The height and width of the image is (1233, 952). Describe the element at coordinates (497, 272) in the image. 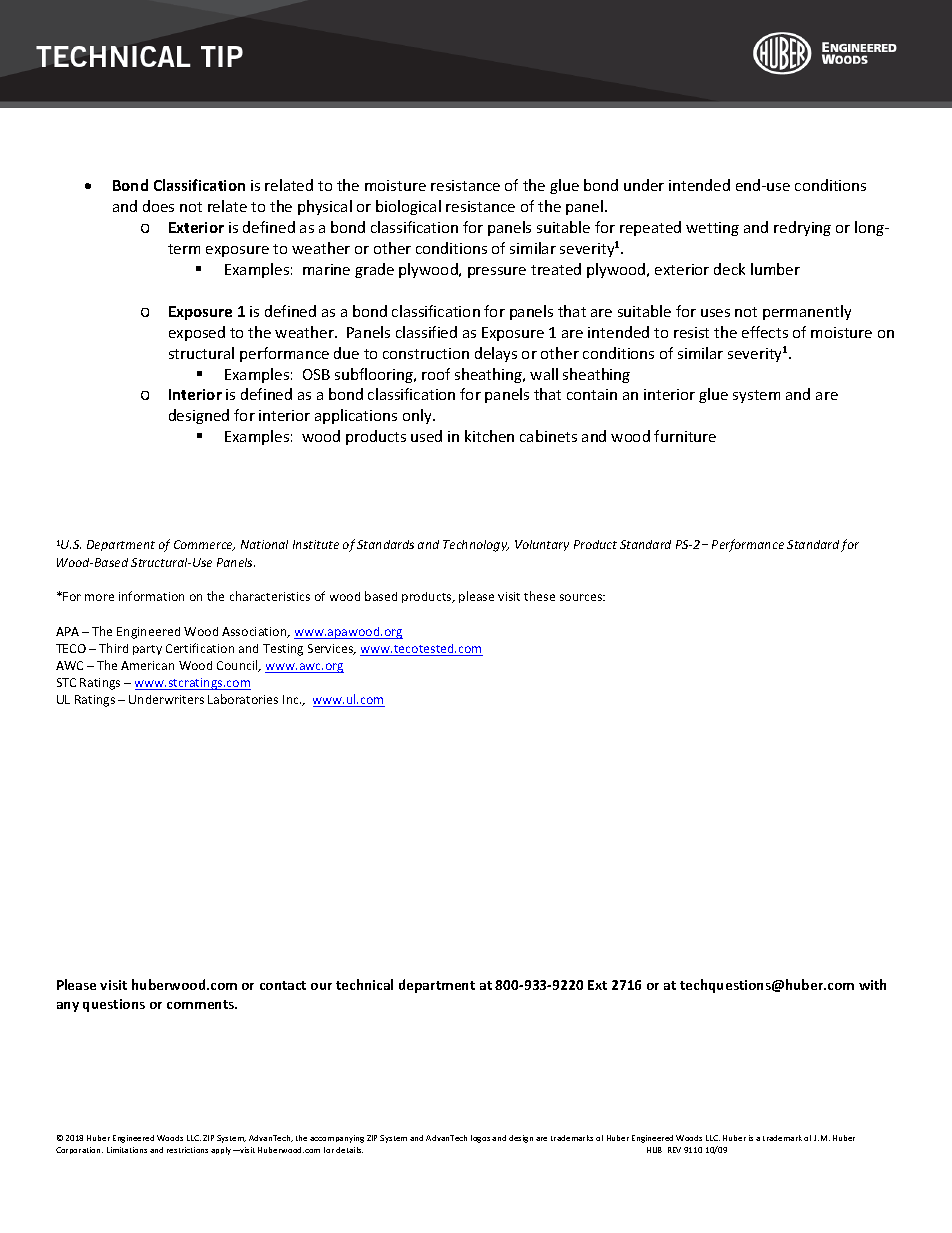

I see `pressure` at that location.
